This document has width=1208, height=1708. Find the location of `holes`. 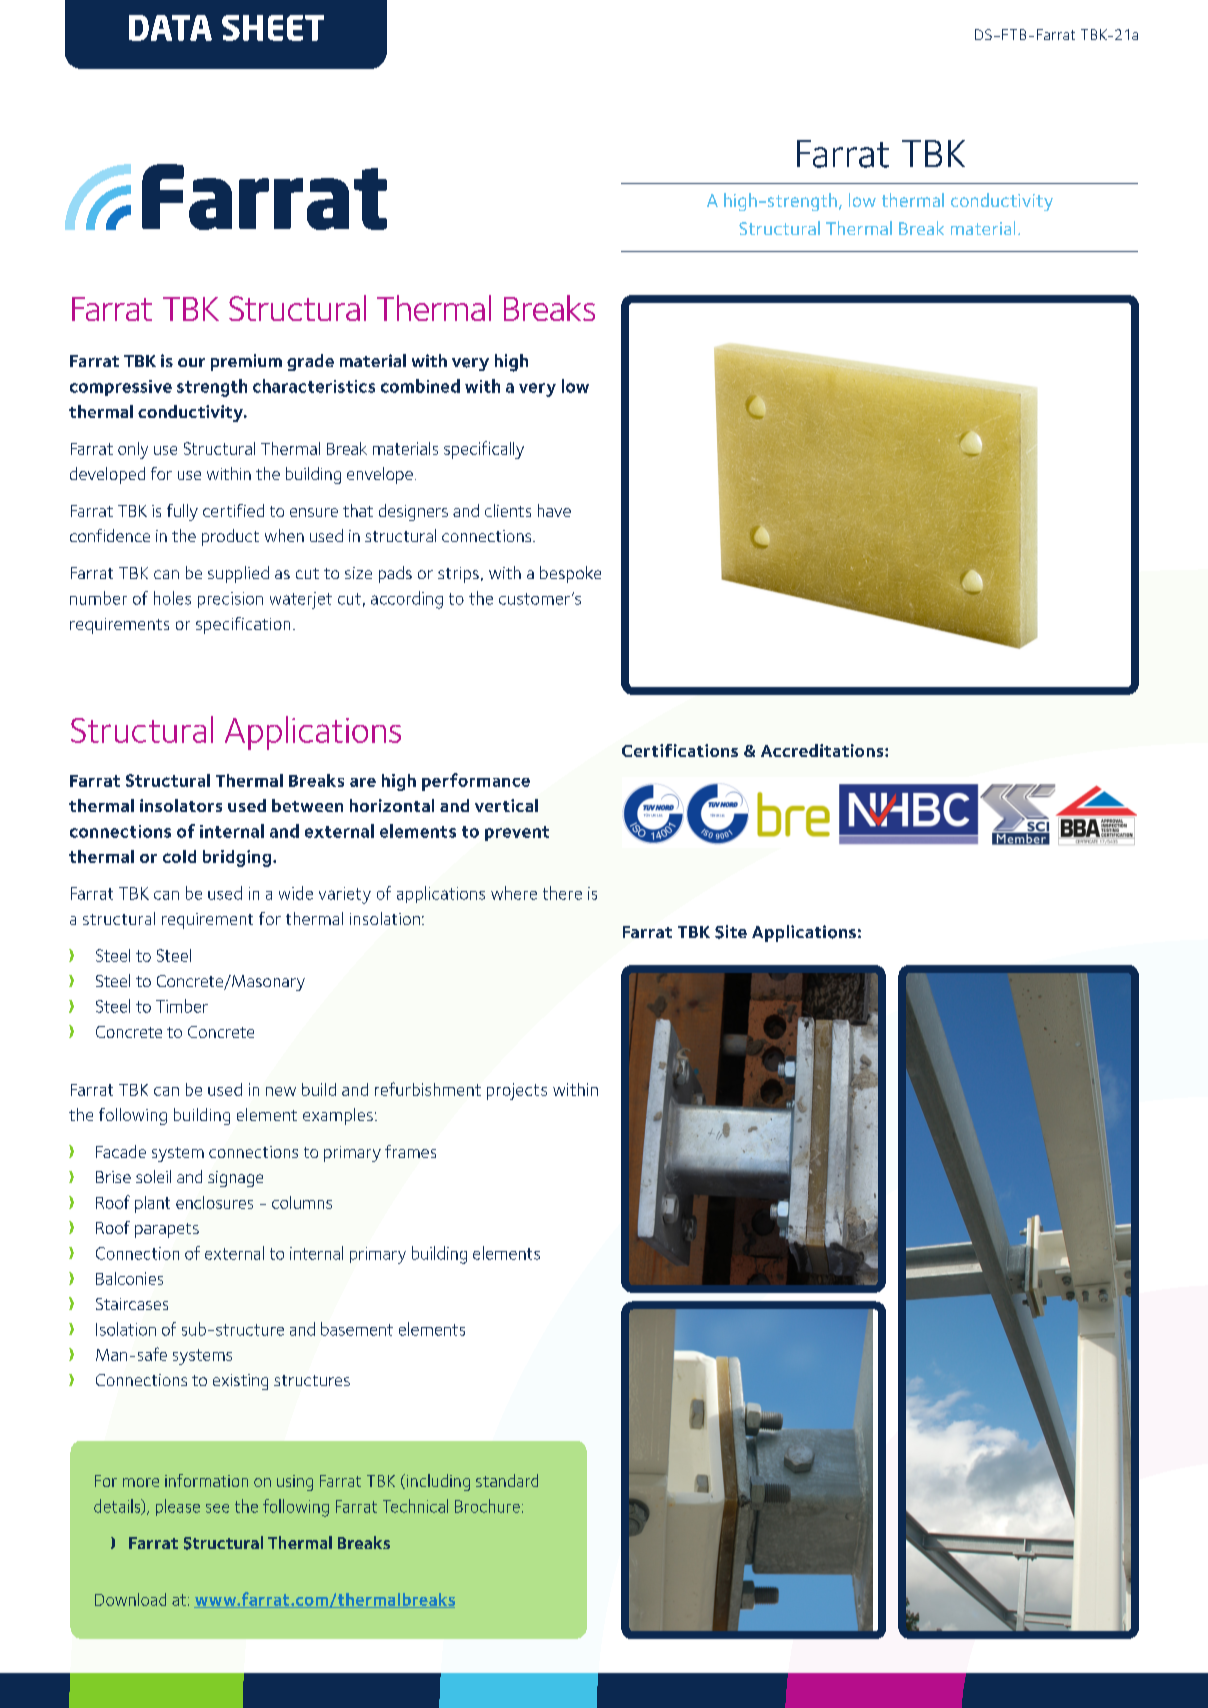

holes is located at coordinates (172, 598).
